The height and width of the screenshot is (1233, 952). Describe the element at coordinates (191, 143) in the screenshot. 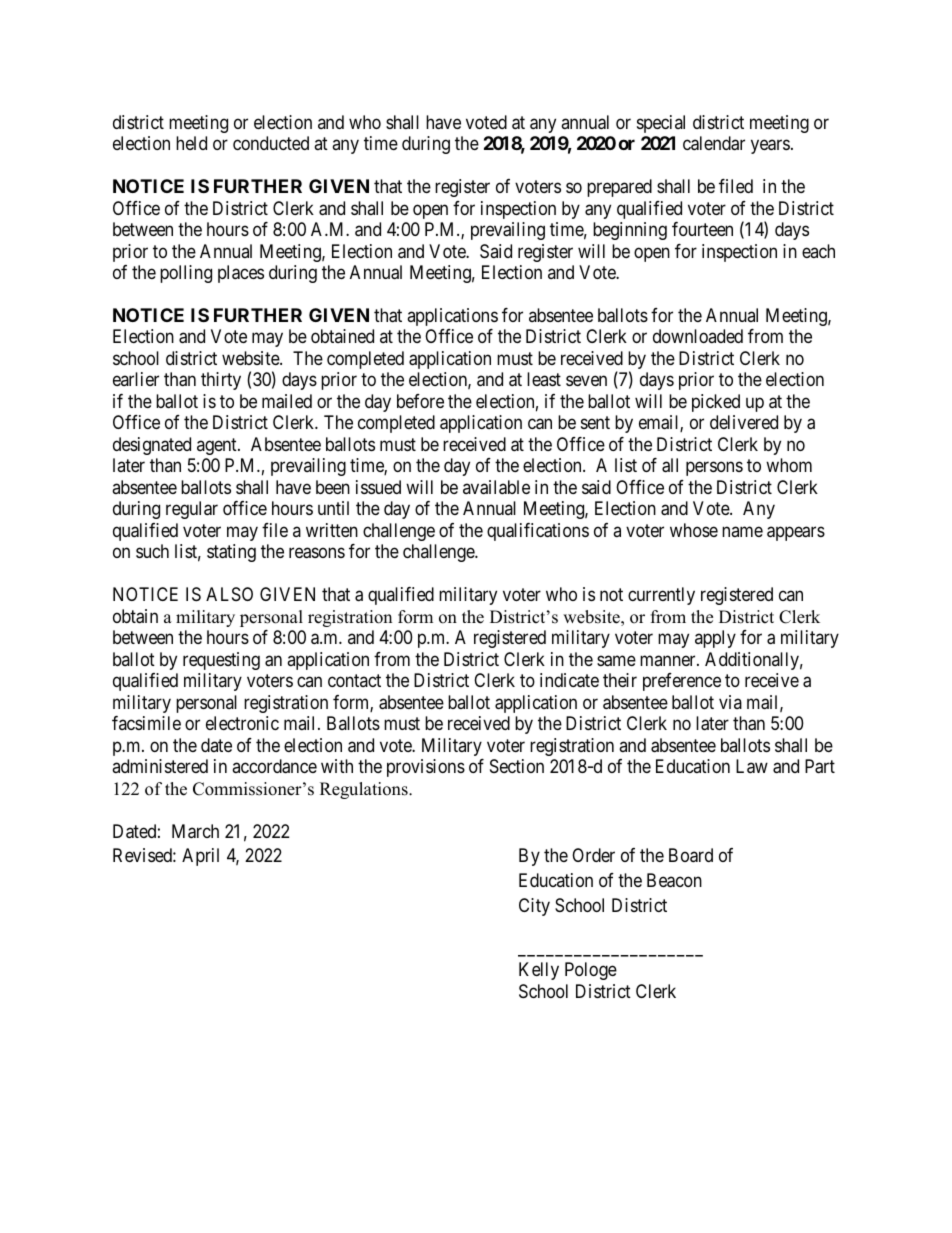

I see `held` at that location.
